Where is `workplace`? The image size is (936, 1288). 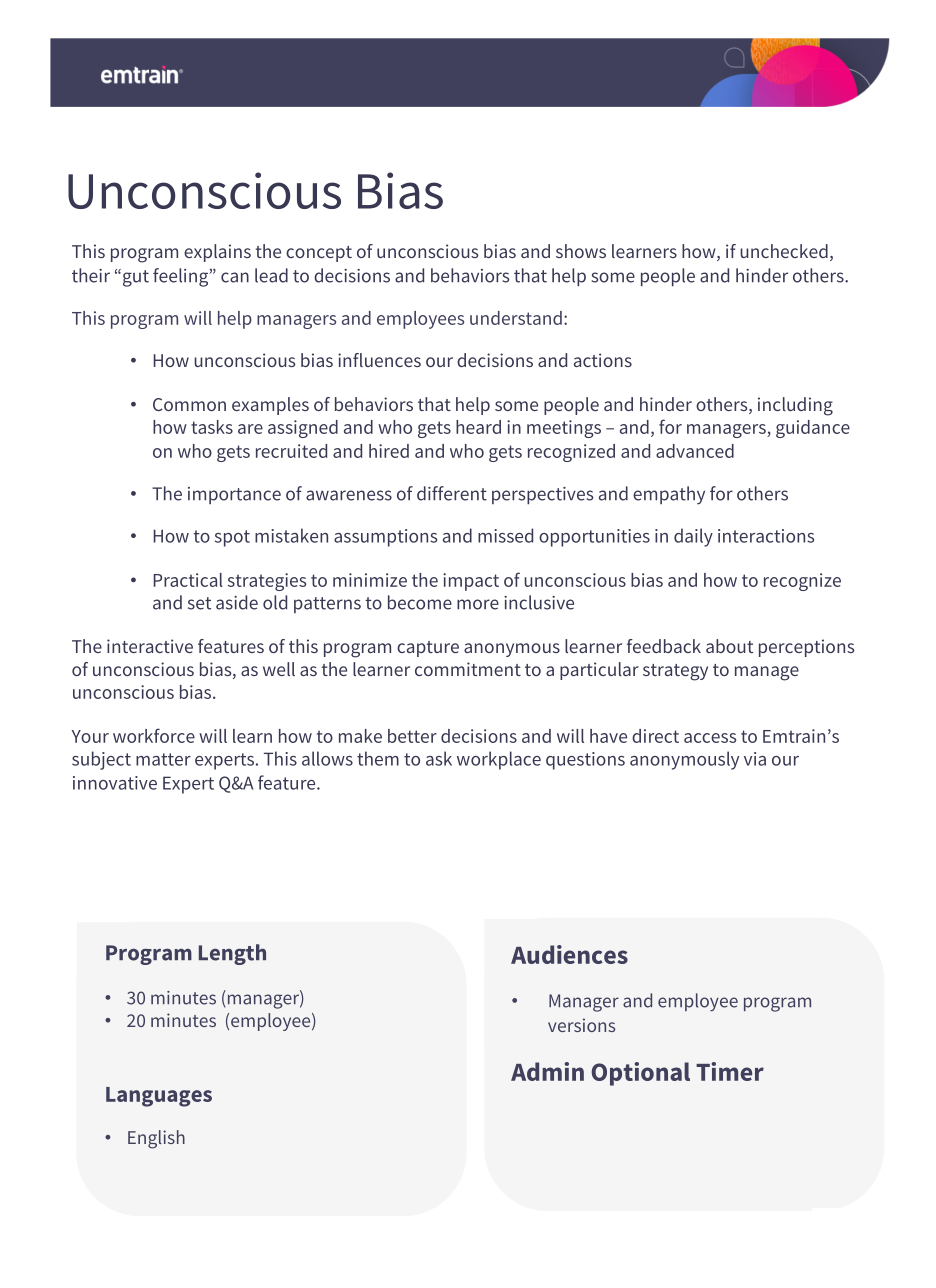
workplace is located at coordinates (499, 760).
